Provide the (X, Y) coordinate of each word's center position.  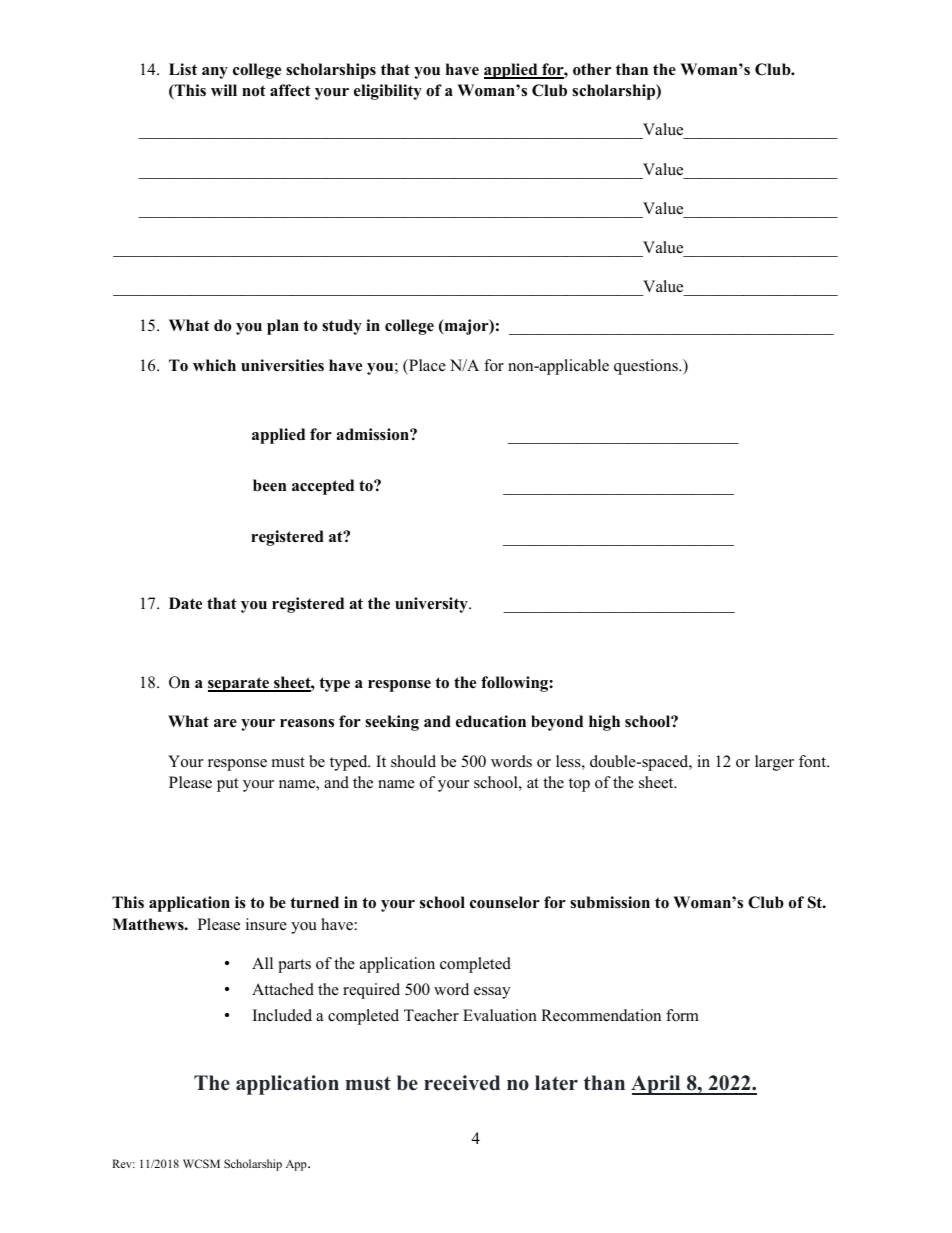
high (604, 723)
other (592, 69)
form (682, 1015)
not (254, 91)
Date (185, 603)
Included (282, 1015)
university (432, 605)
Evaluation (500, 1015)
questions (647, 367)
